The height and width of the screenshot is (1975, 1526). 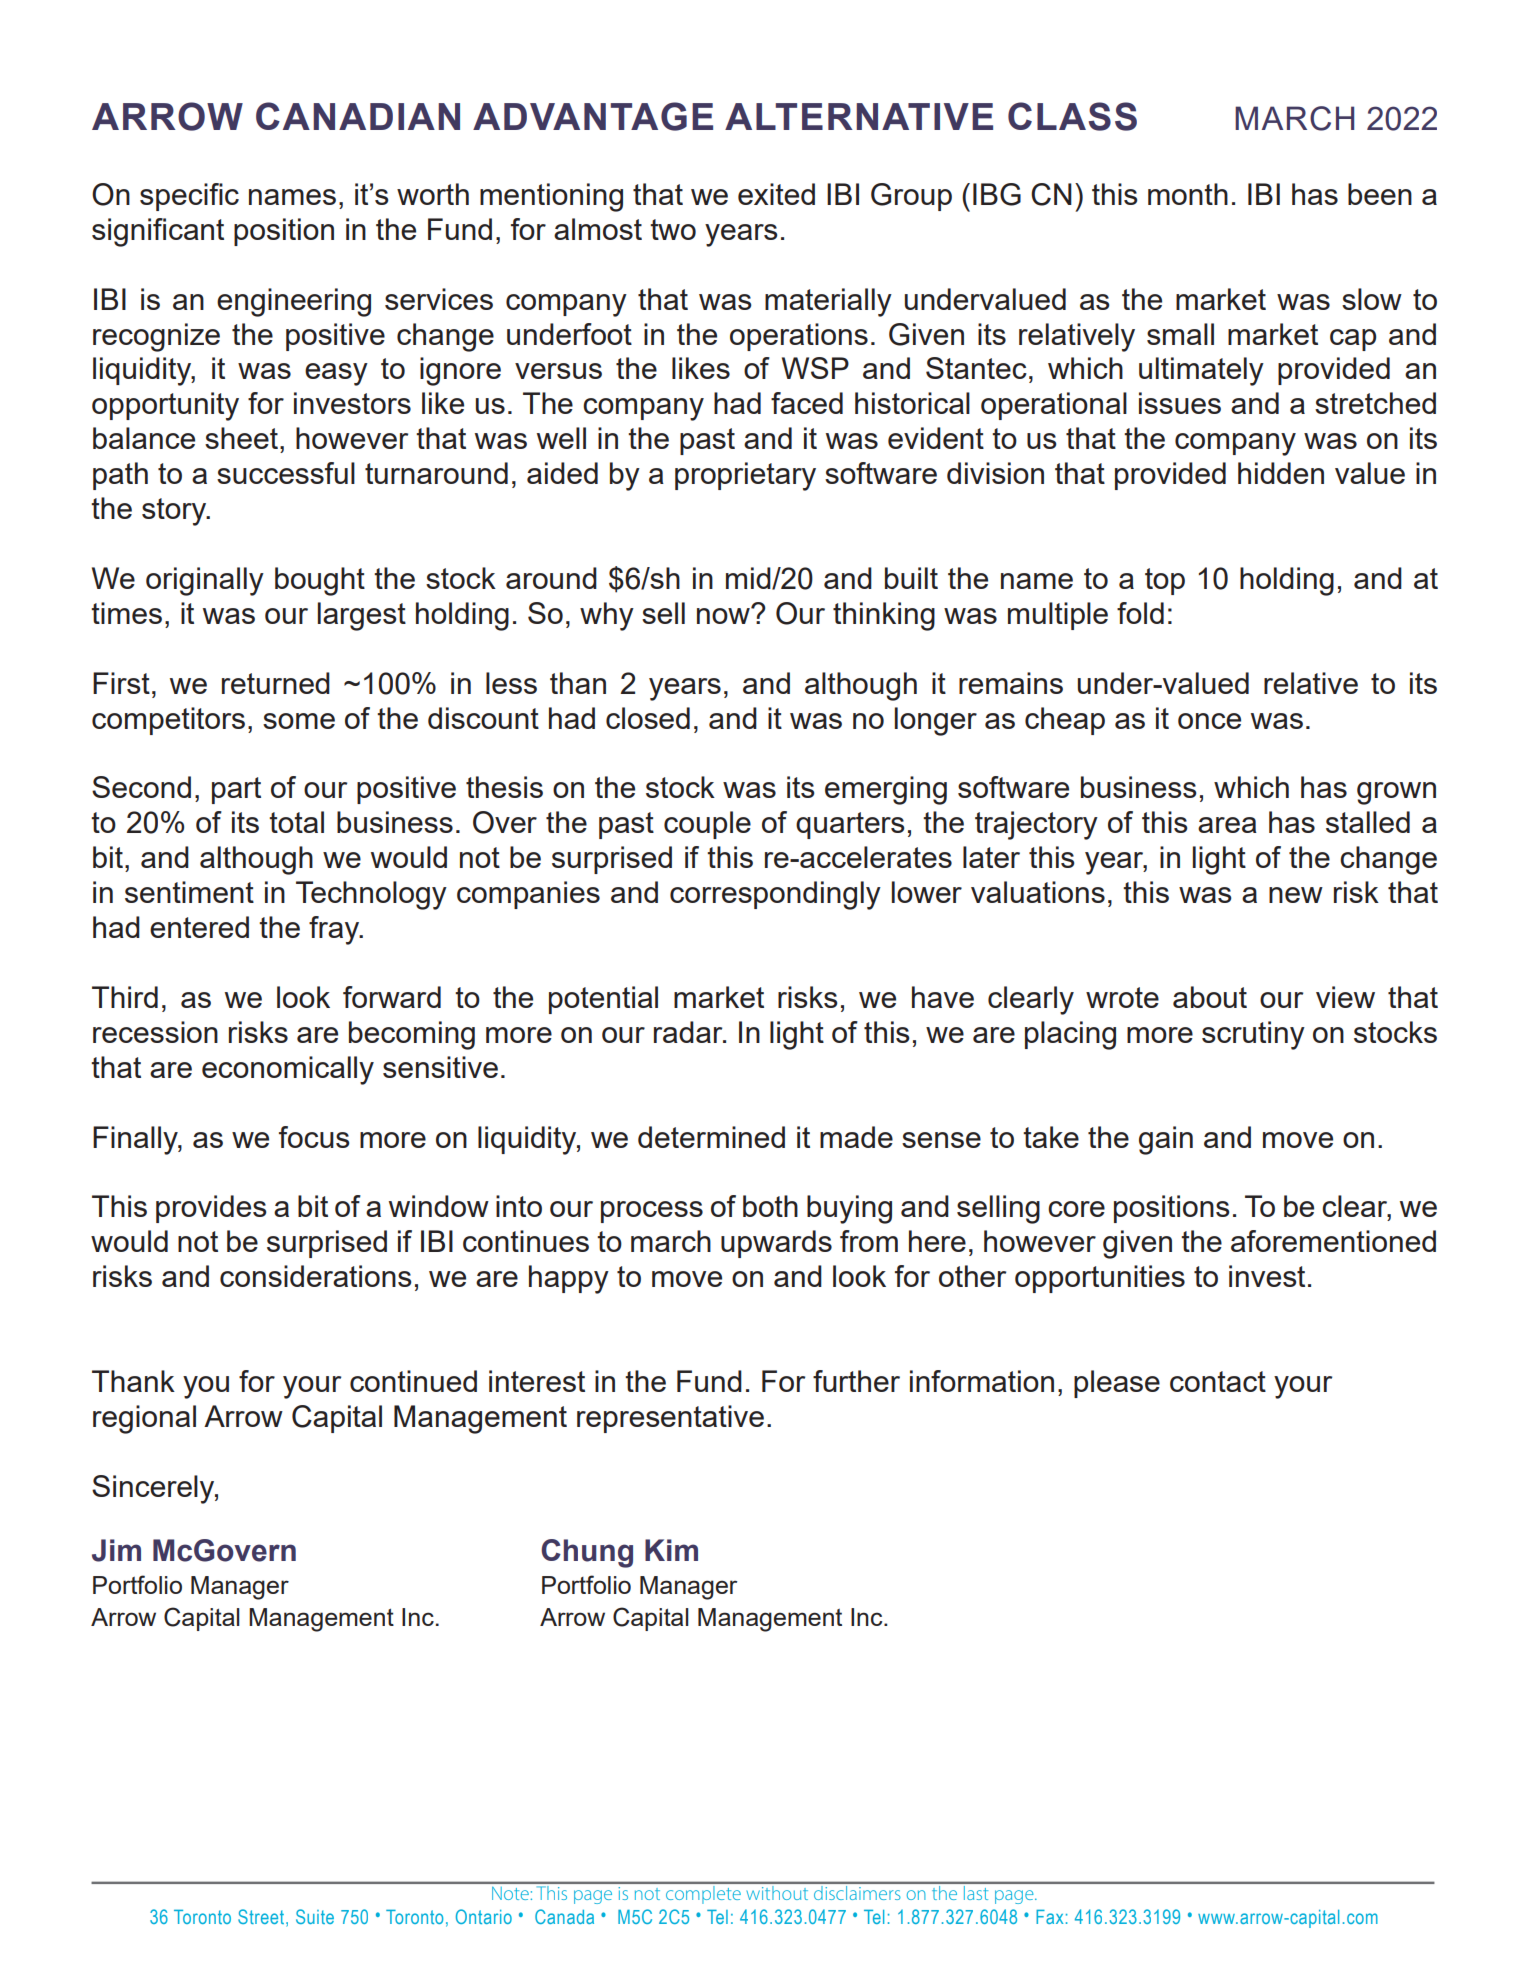 I want to click on gain, so click(x=1166, y=1140).
